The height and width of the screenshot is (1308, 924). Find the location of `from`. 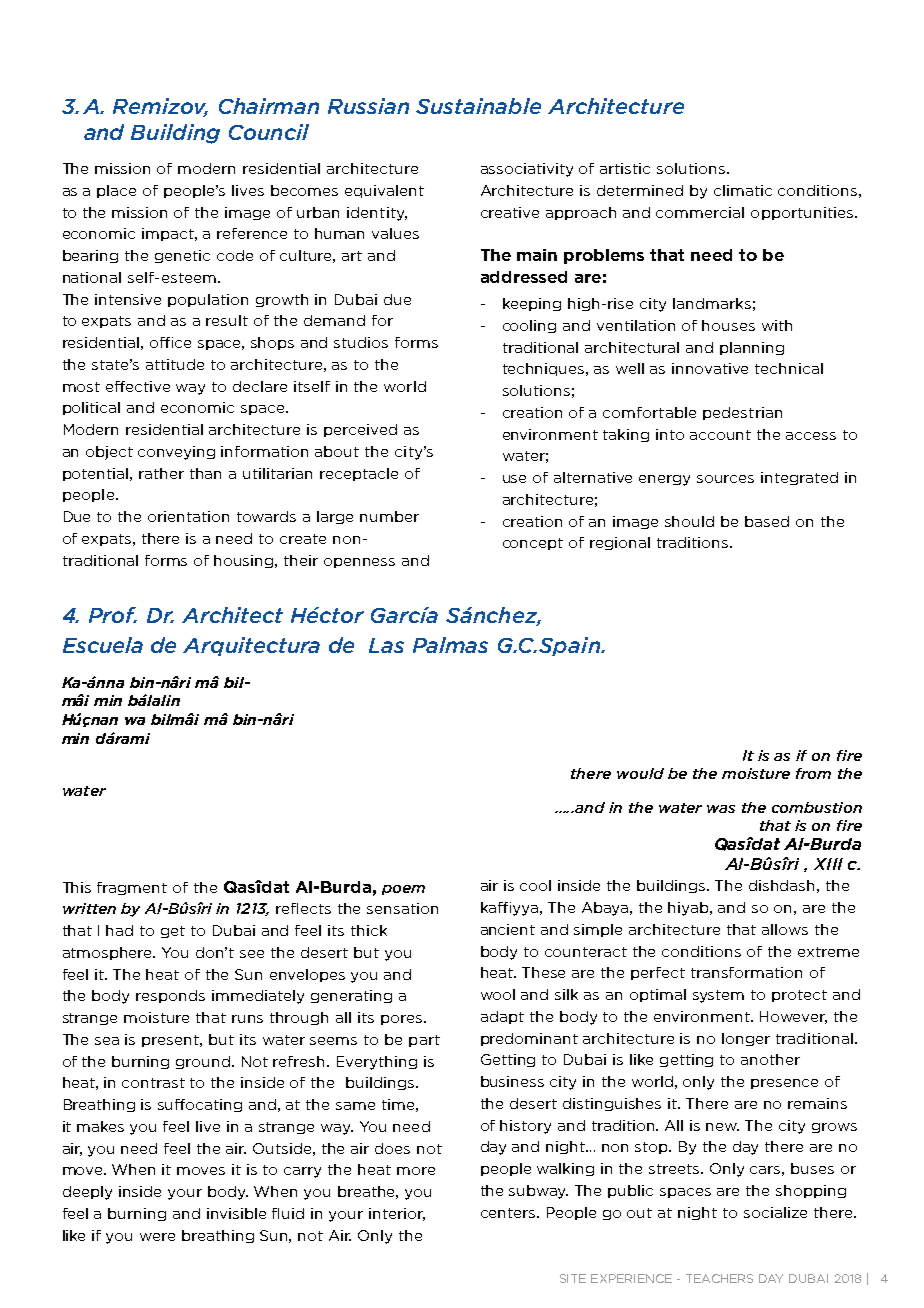

from is located at coordinates (813, 773).
